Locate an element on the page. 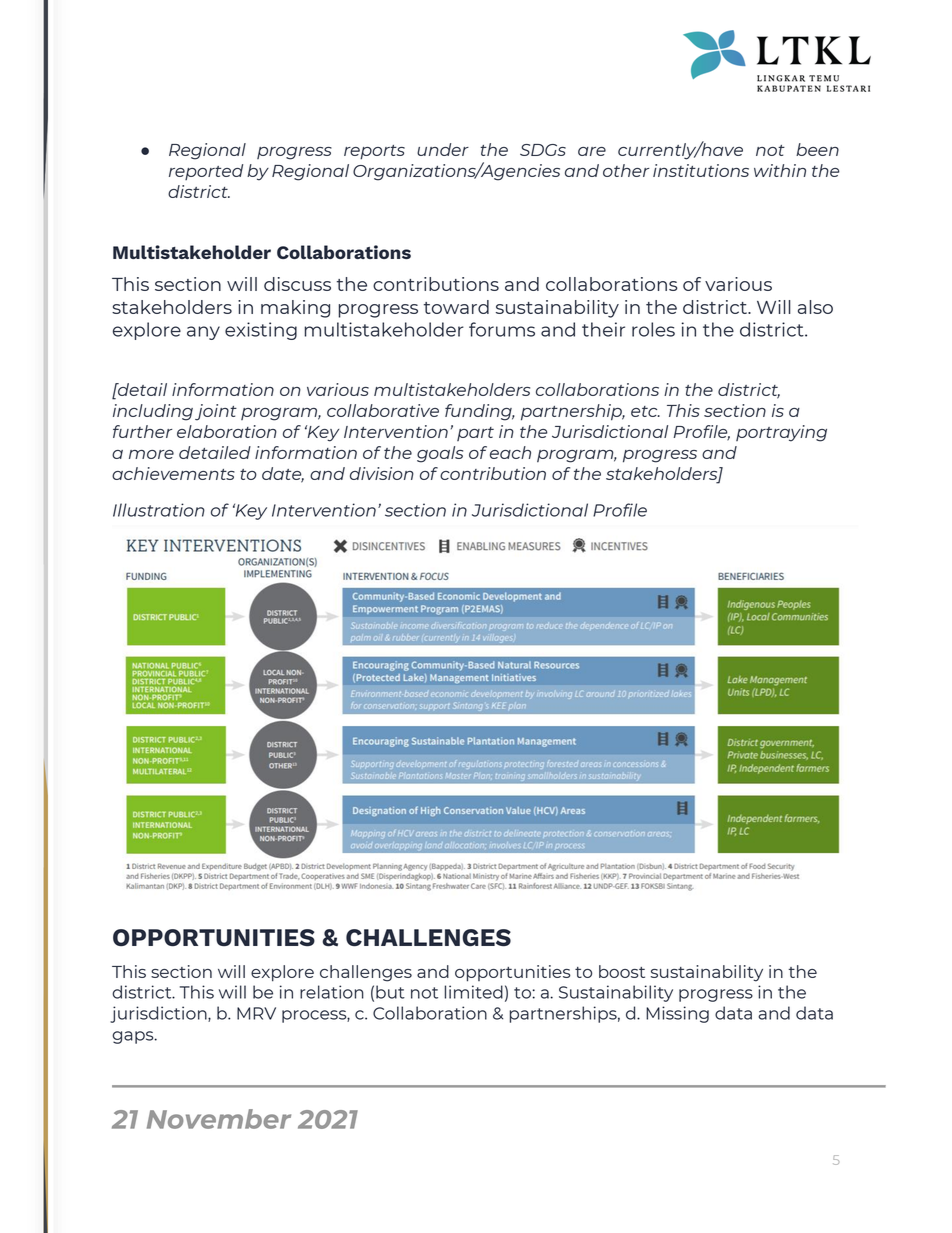  November is located at coordinates (219, 1119).
